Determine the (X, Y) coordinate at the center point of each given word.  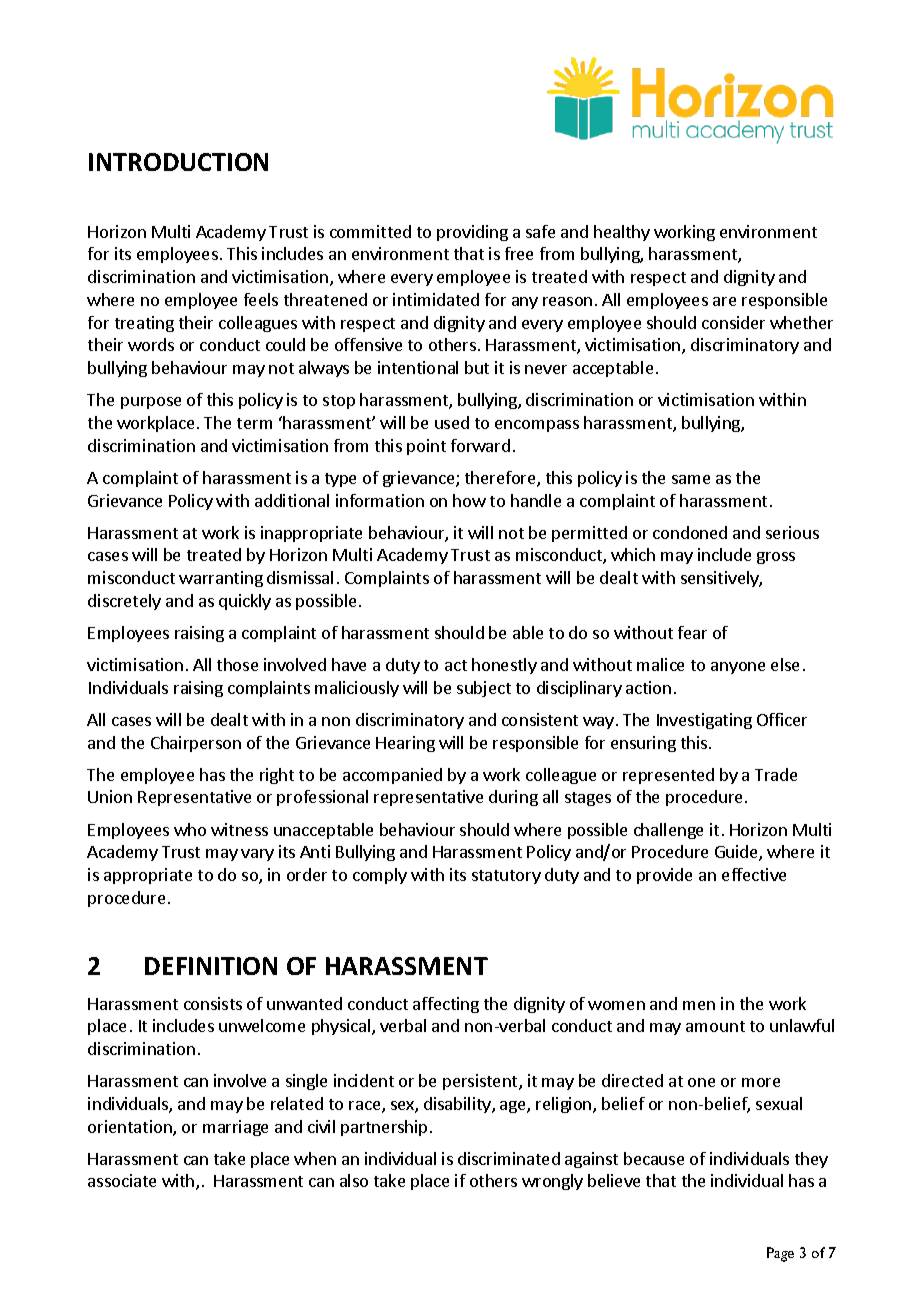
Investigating (704, 721)
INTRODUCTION (178, 162)
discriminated (509, 1158)
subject (484, 689)
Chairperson (196, 744)
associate (122, 1180)
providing (472, 233)
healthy (622, 233)
